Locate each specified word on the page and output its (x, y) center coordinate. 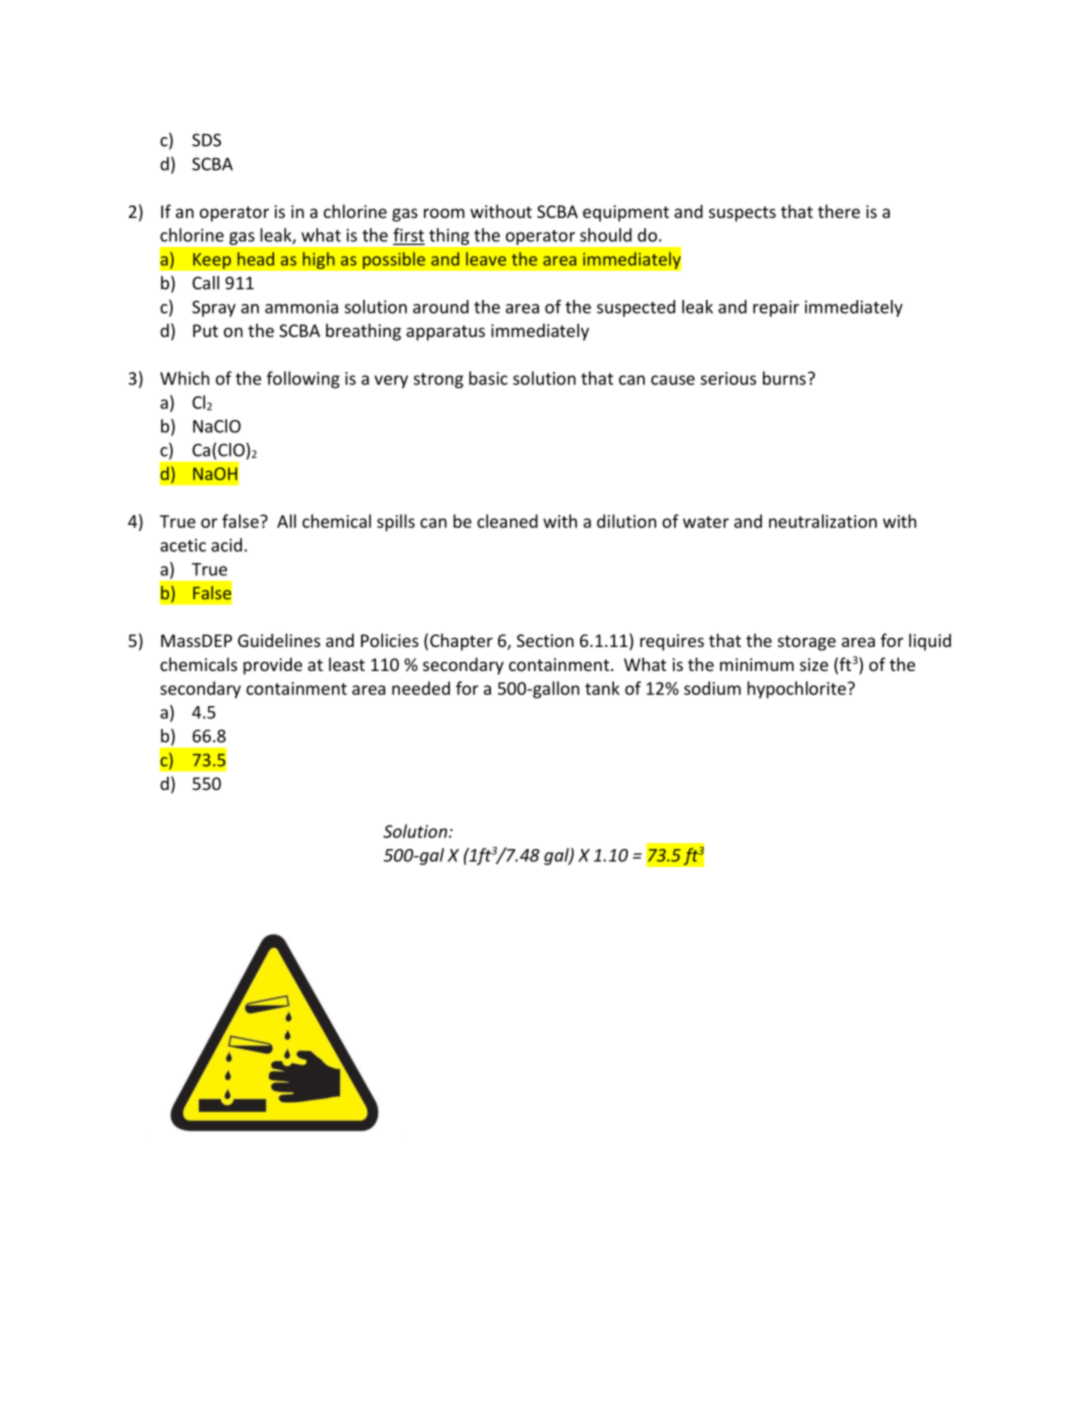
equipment (626, 213)
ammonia (301, 307)
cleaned (507, 521)
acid (226, 545)
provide (272, 666)
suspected (636, 308)
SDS (206, 140)
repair (776, 308)
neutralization (823, 521)
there (839, 211)
